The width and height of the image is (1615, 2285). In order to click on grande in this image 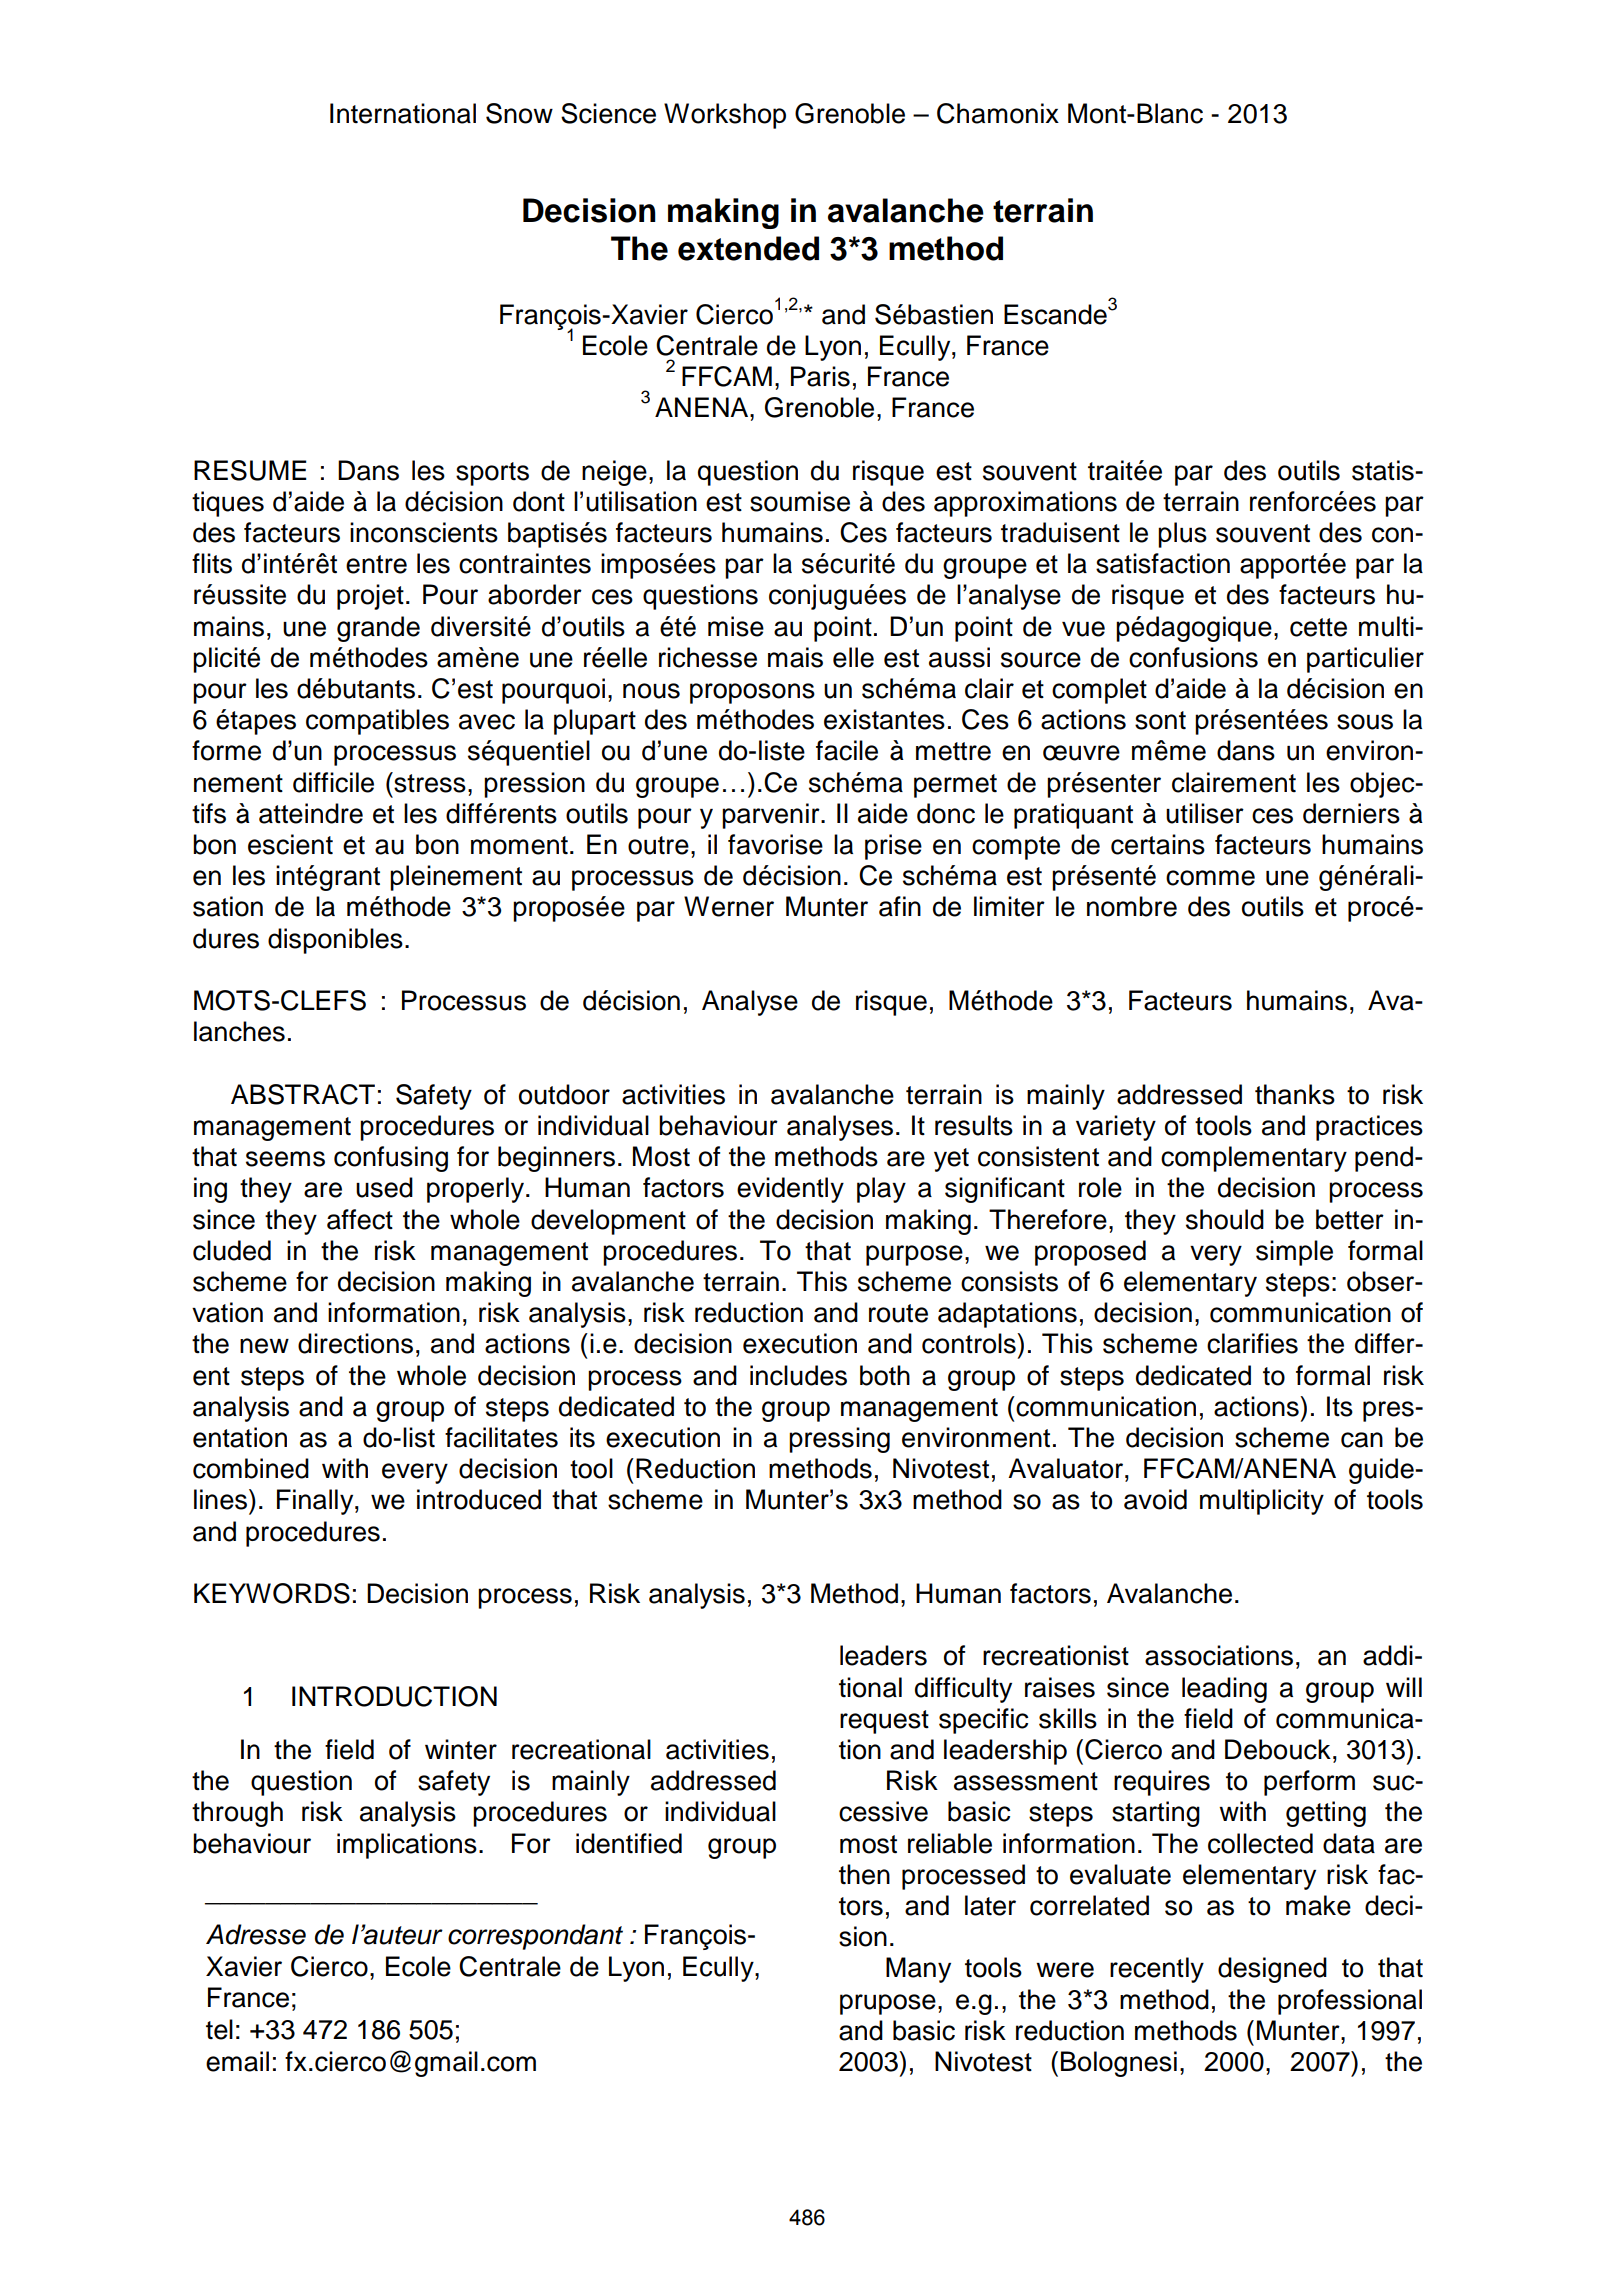, I will do `click(378, 629)`.
